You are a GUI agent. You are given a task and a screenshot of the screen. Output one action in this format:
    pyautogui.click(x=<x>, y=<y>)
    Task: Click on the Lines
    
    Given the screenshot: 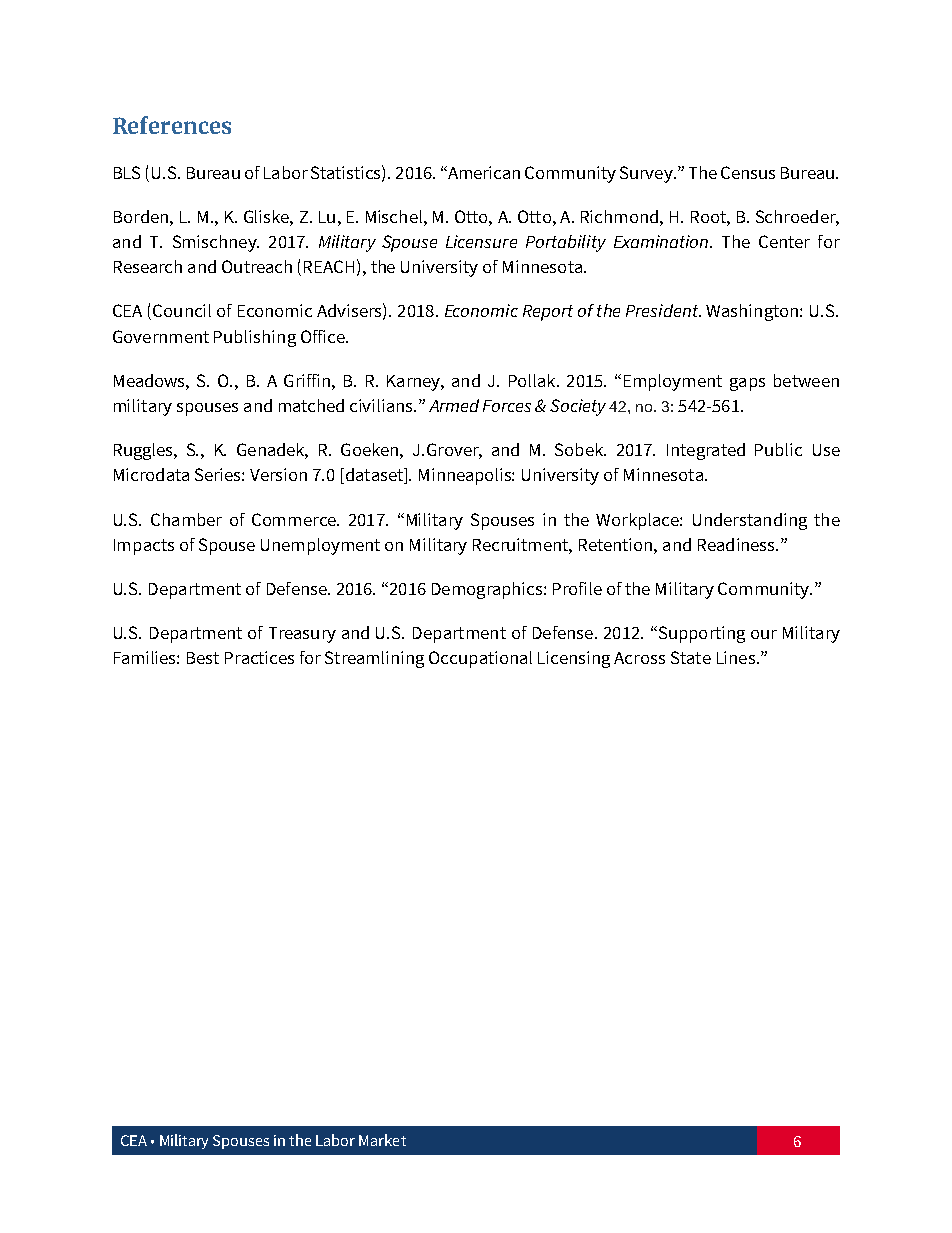 What is the action you would take?
    pyautogui.click(x=736, y=657)
